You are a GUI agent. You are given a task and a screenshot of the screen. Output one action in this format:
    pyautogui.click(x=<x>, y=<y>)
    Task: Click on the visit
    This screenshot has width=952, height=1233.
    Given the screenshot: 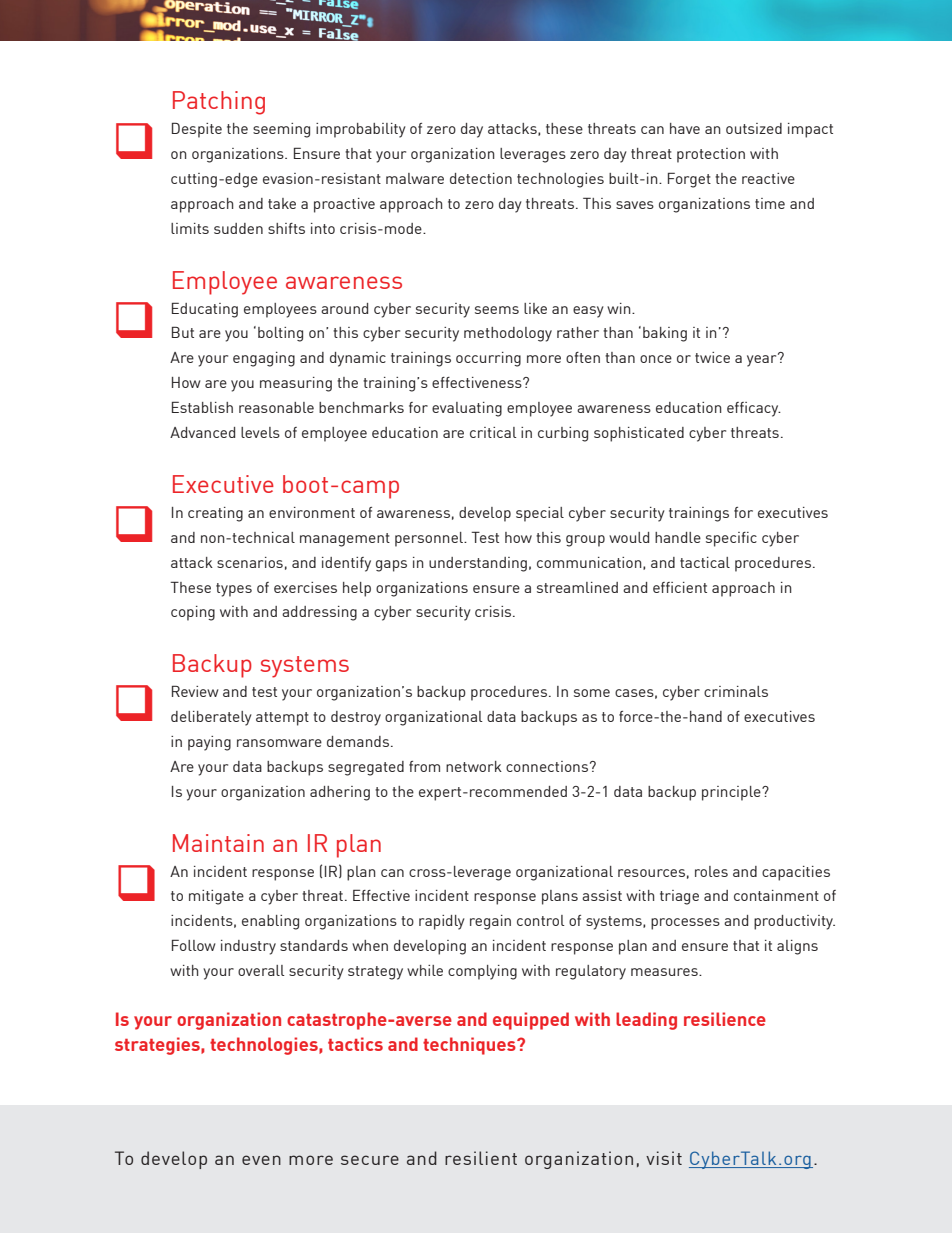 What is the action you would take?
    pyautogui.click(x=664, y=1158)
